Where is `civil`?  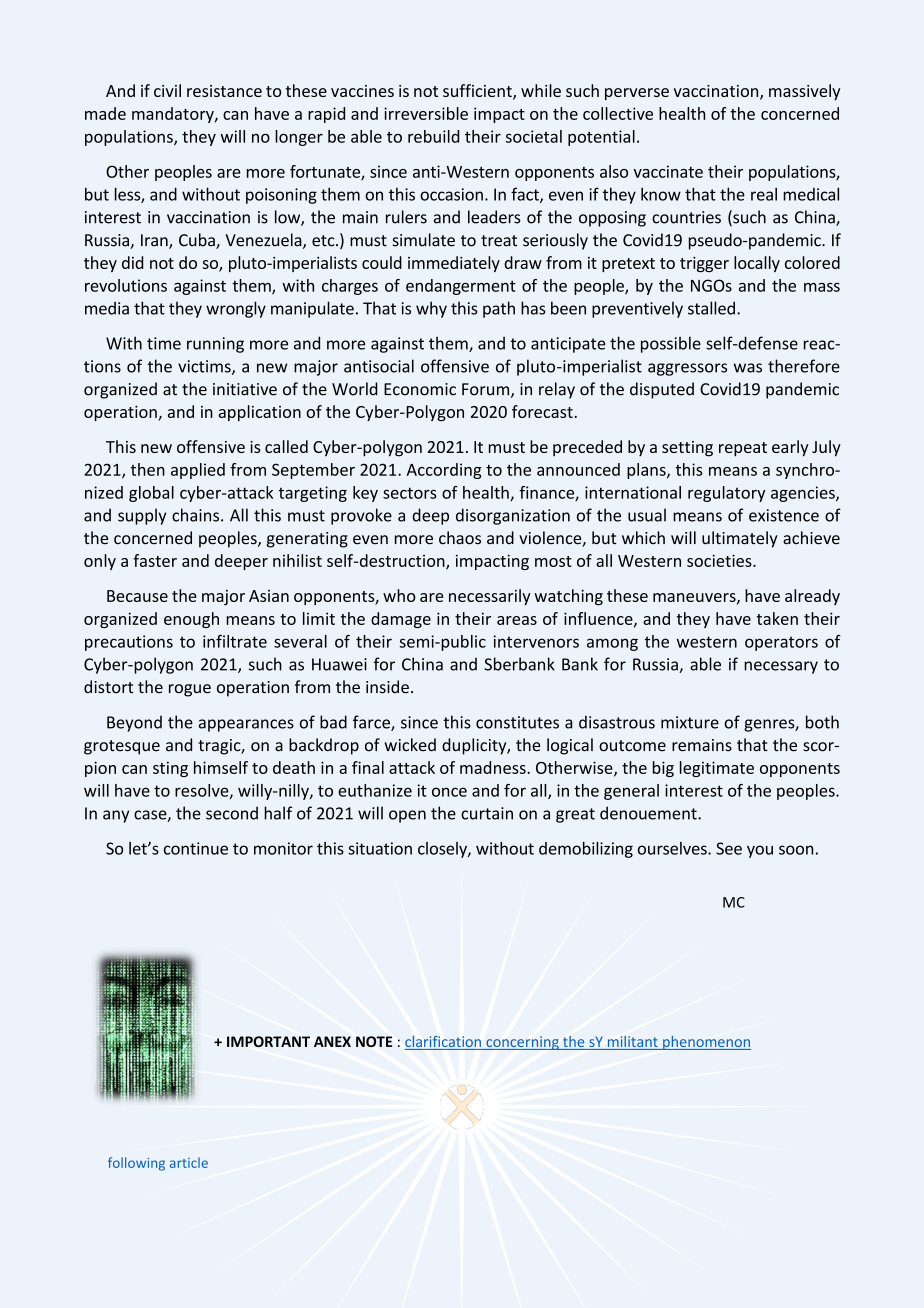 civil is located at coordinates (167, 90).
